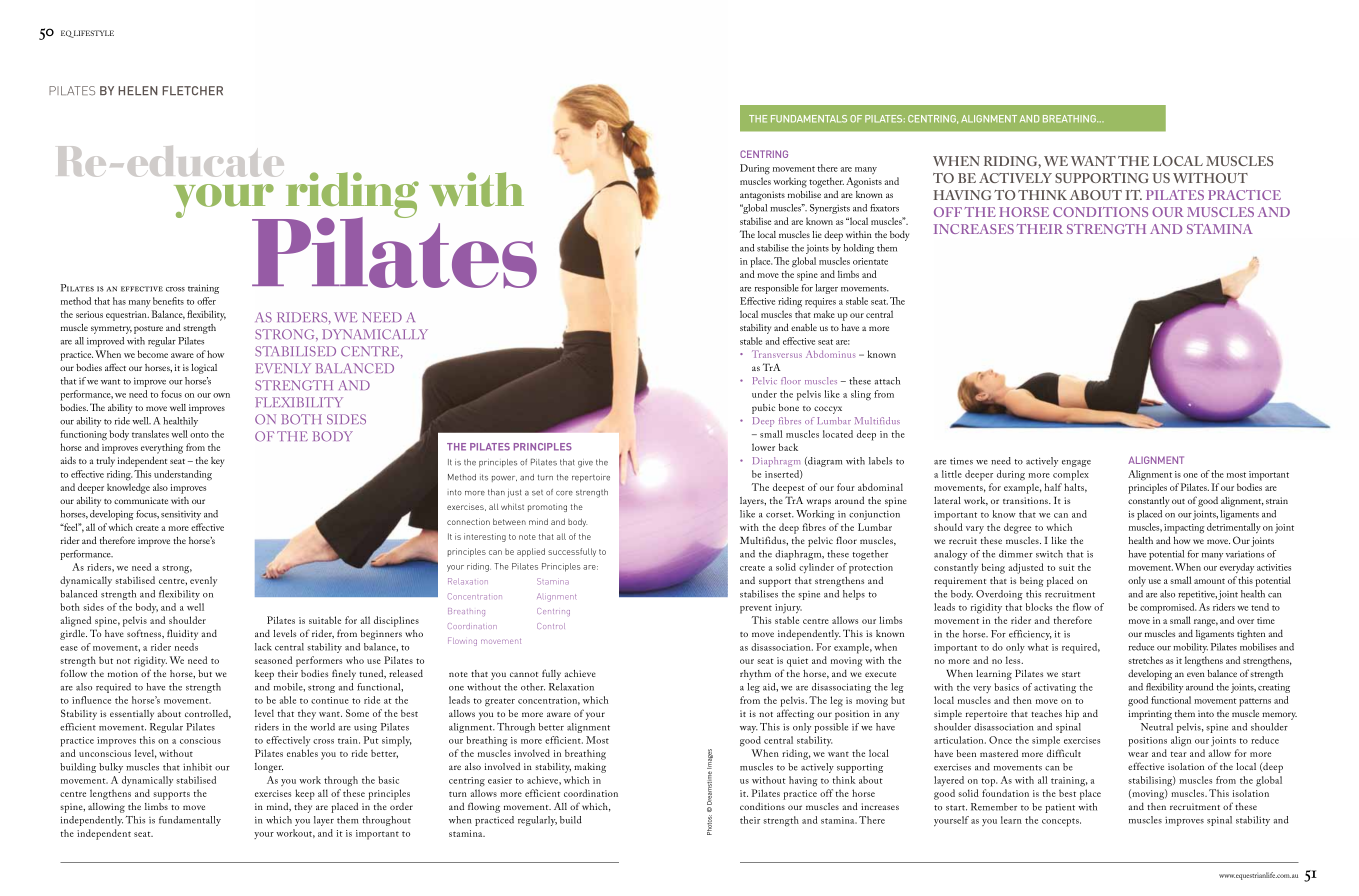  What do you see at coordinates (870, 261) in the page?
I see `orientate` at bounding box center [870, 261].
